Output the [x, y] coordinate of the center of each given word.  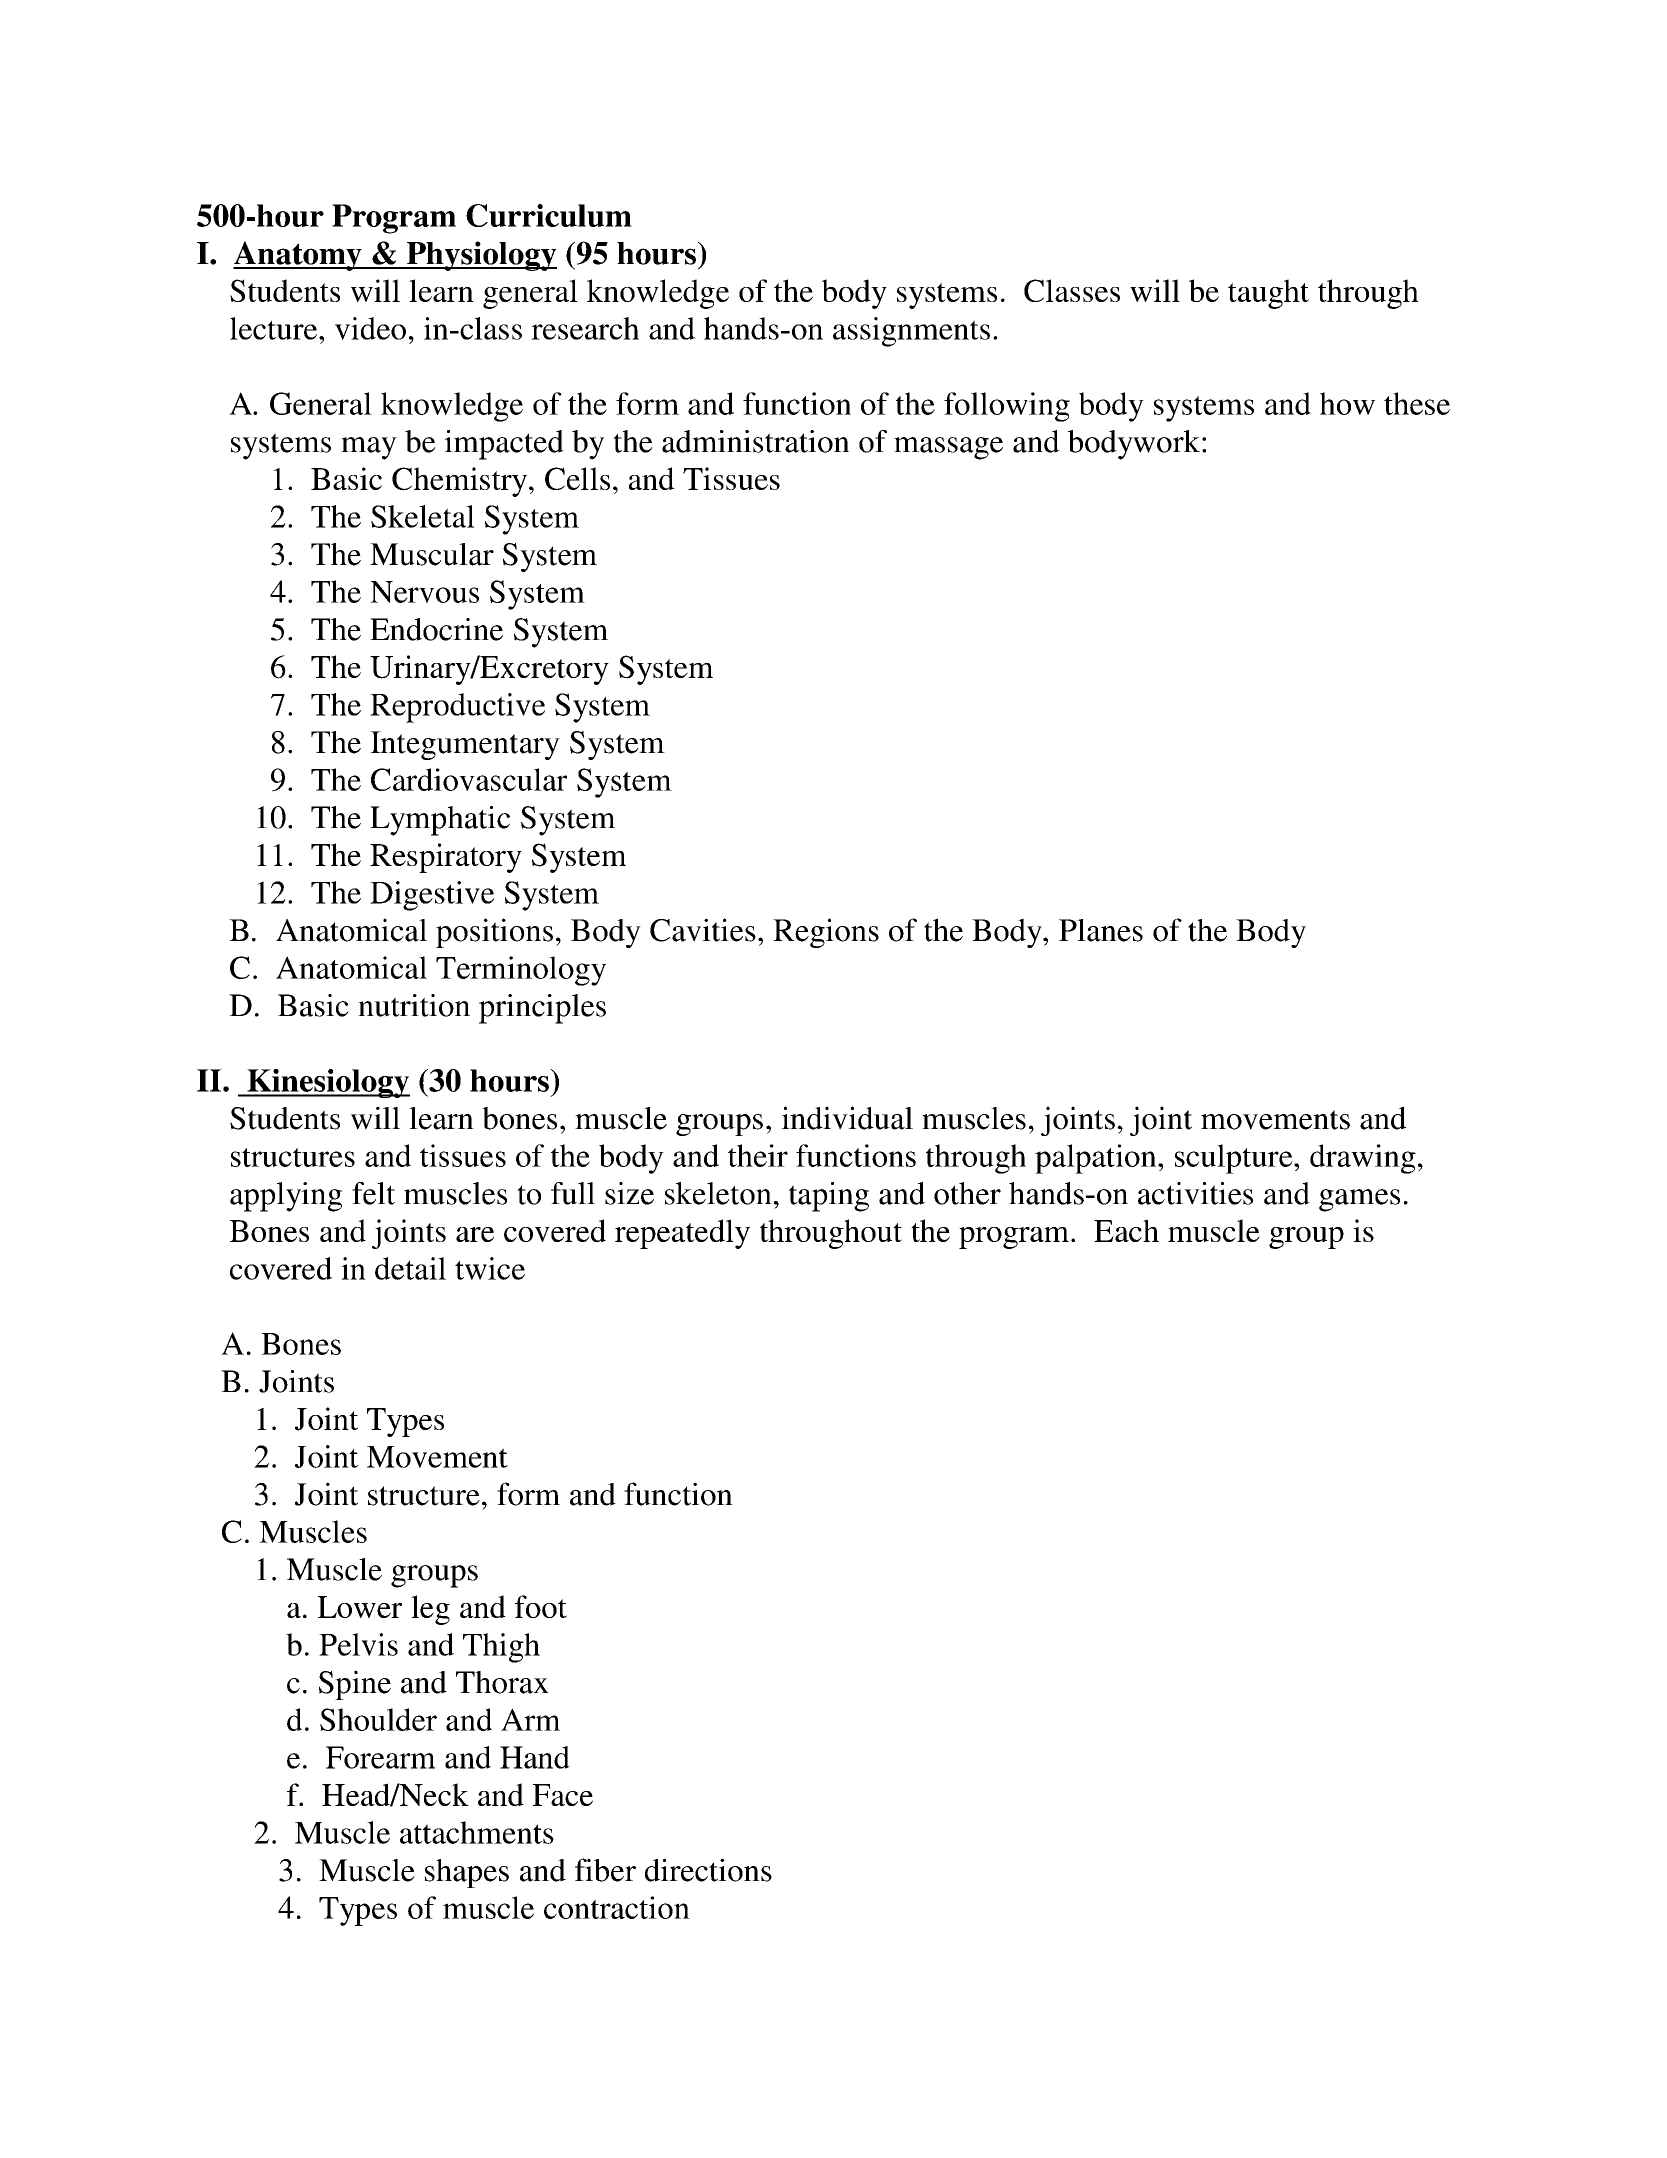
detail [410, 1268]
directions [708, 1870]
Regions [826, 933]
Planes [1101, 930]
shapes [467, 1873]
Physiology [480, 256]
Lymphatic [440, 821]
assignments [911, 332]
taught [1268, 294]
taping [829, 1197]
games [1359, 1200]
